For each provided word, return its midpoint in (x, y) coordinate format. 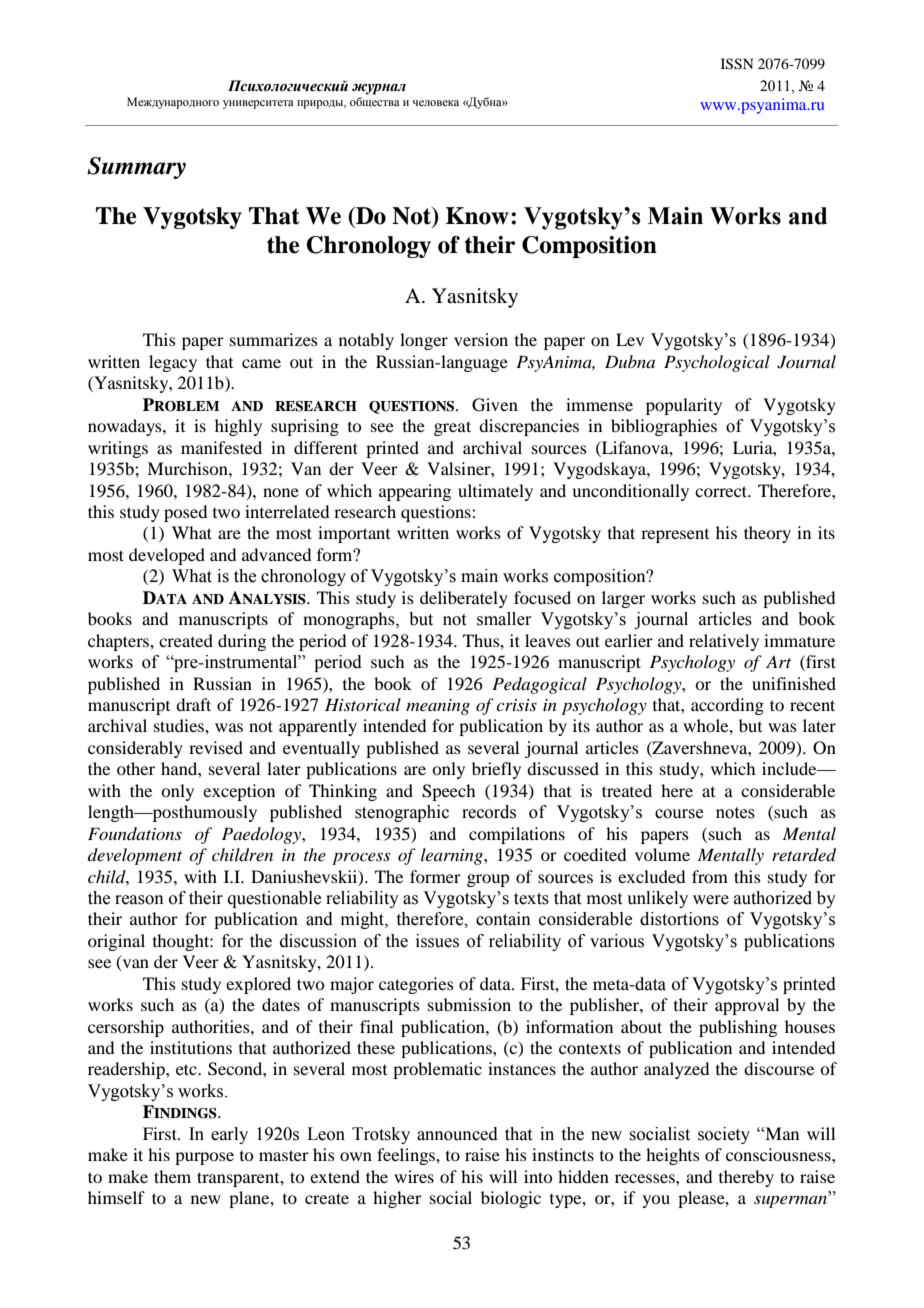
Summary (136, 168)
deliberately (464, 599)
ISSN (737, 64)
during (242, 642)
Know (477, 216)
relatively (724, 642)
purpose (204, 1158)
